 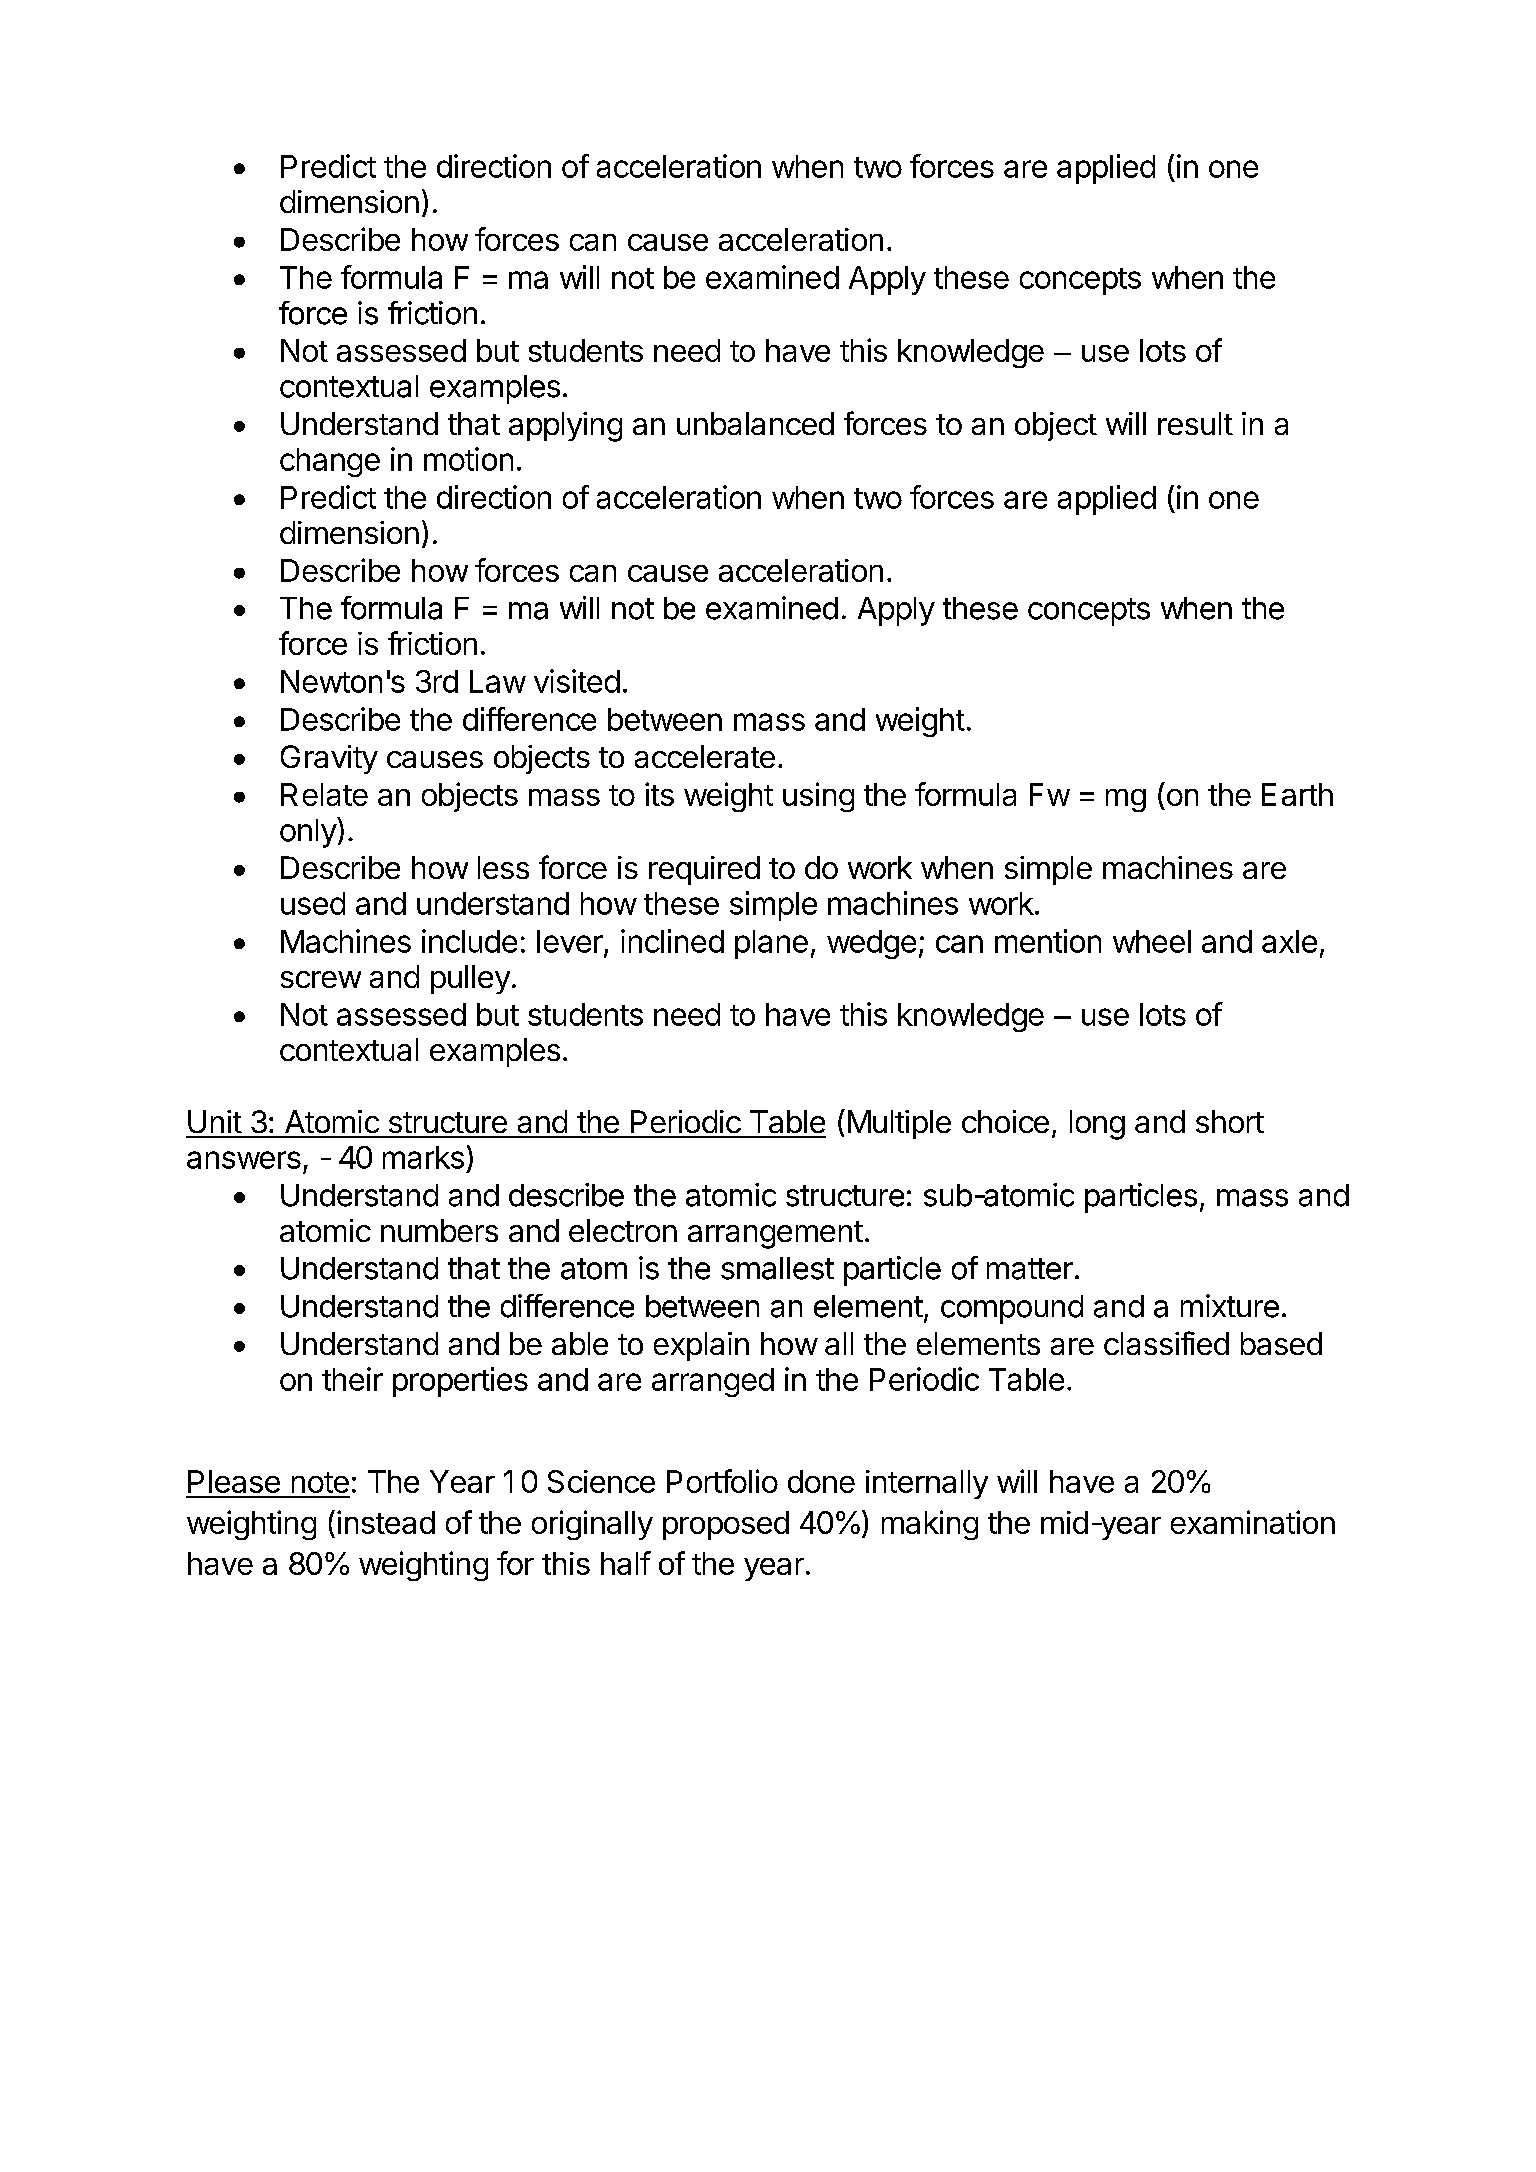 What do you see at coordinates (386, 1522) in the page?
I see `instead` at bounding box center [386, 1522].
